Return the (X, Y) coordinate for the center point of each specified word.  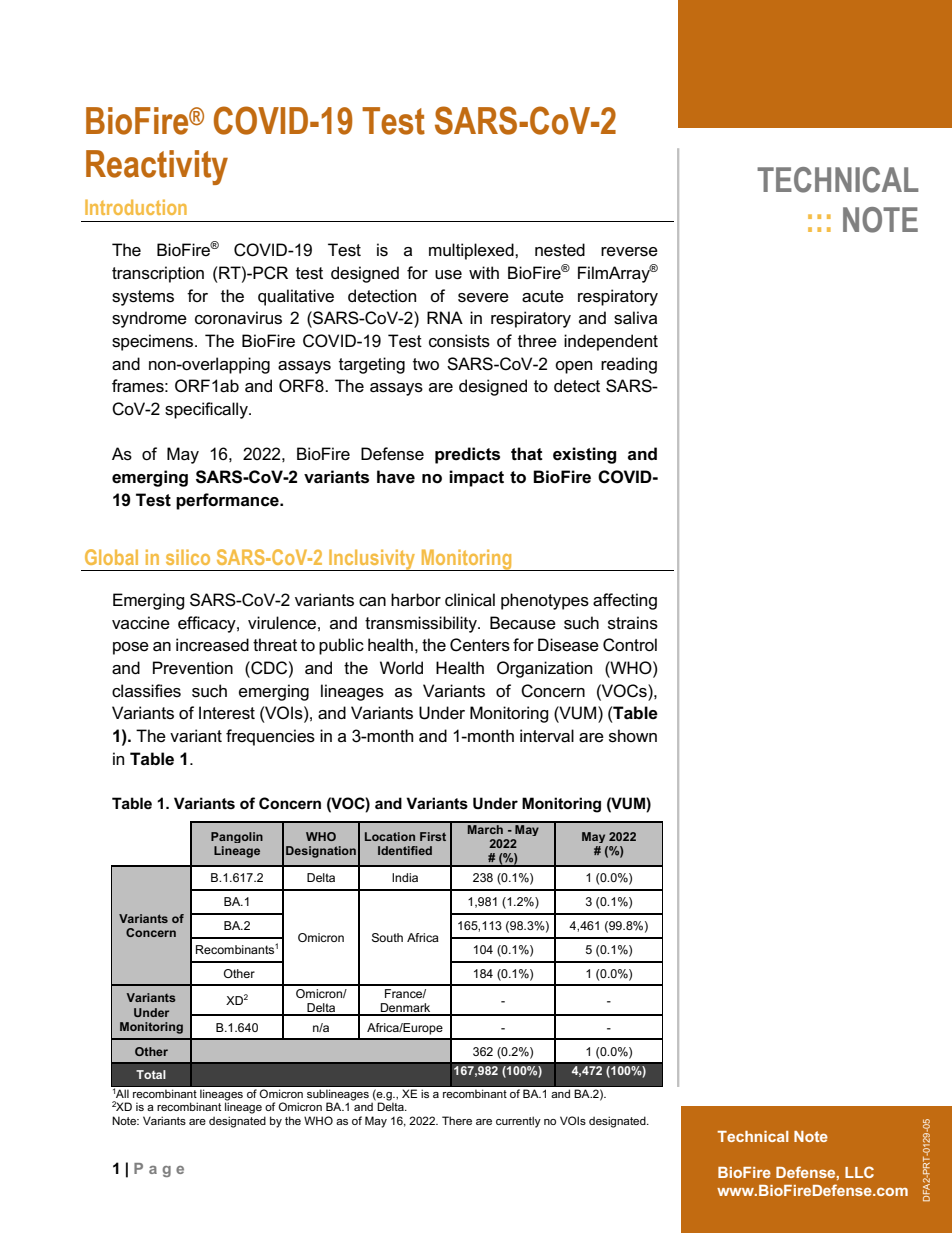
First (433, 836)
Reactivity (157, 167)
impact (476, 478)
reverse (629, 252)
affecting (625, 601)
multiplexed (472, 251)
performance (228, 501)
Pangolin (237, 837)
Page (159, 1170)
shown (633, 736)
